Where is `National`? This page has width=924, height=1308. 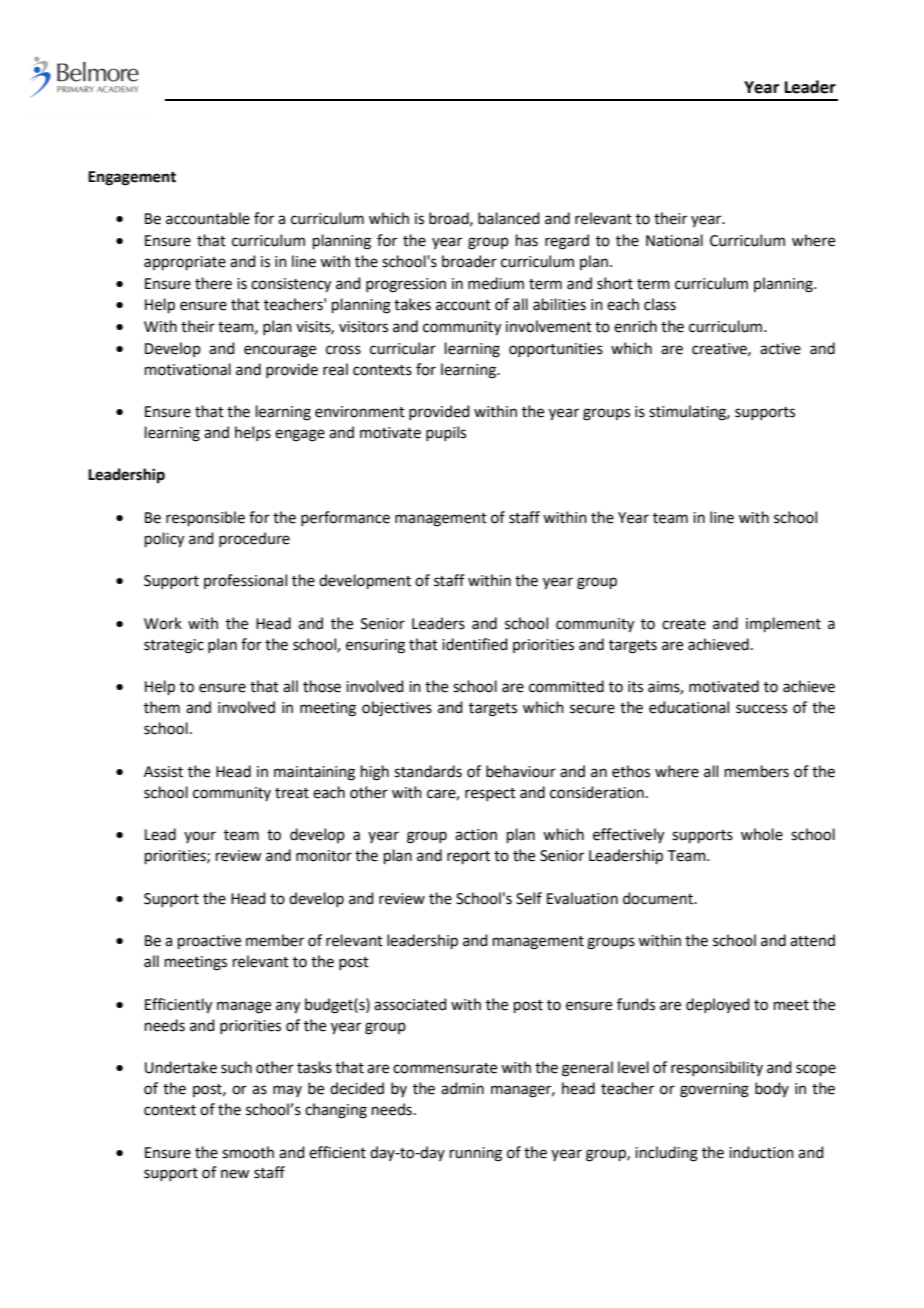 National is located at coordinates (674, 240).
